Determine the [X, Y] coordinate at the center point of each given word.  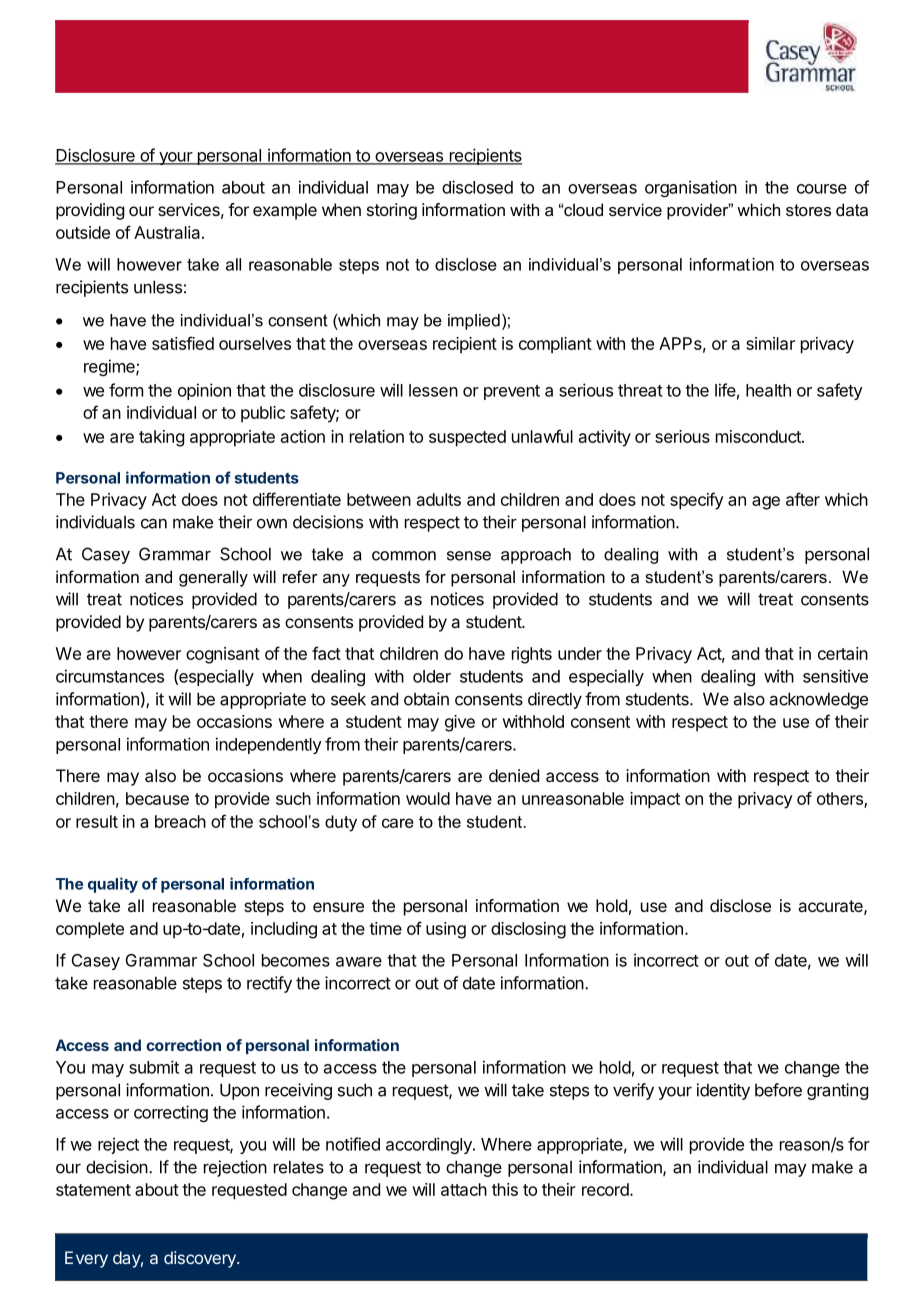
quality [113, 885]
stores [808, 210]
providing [90, 211]
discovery [201, 1259]
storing [392, 211]
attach [464, 1189]
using [446, 930]
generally [213, 578]
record [605, 1189]
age [766, 503]
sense [469, 556]
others [841, 800]
